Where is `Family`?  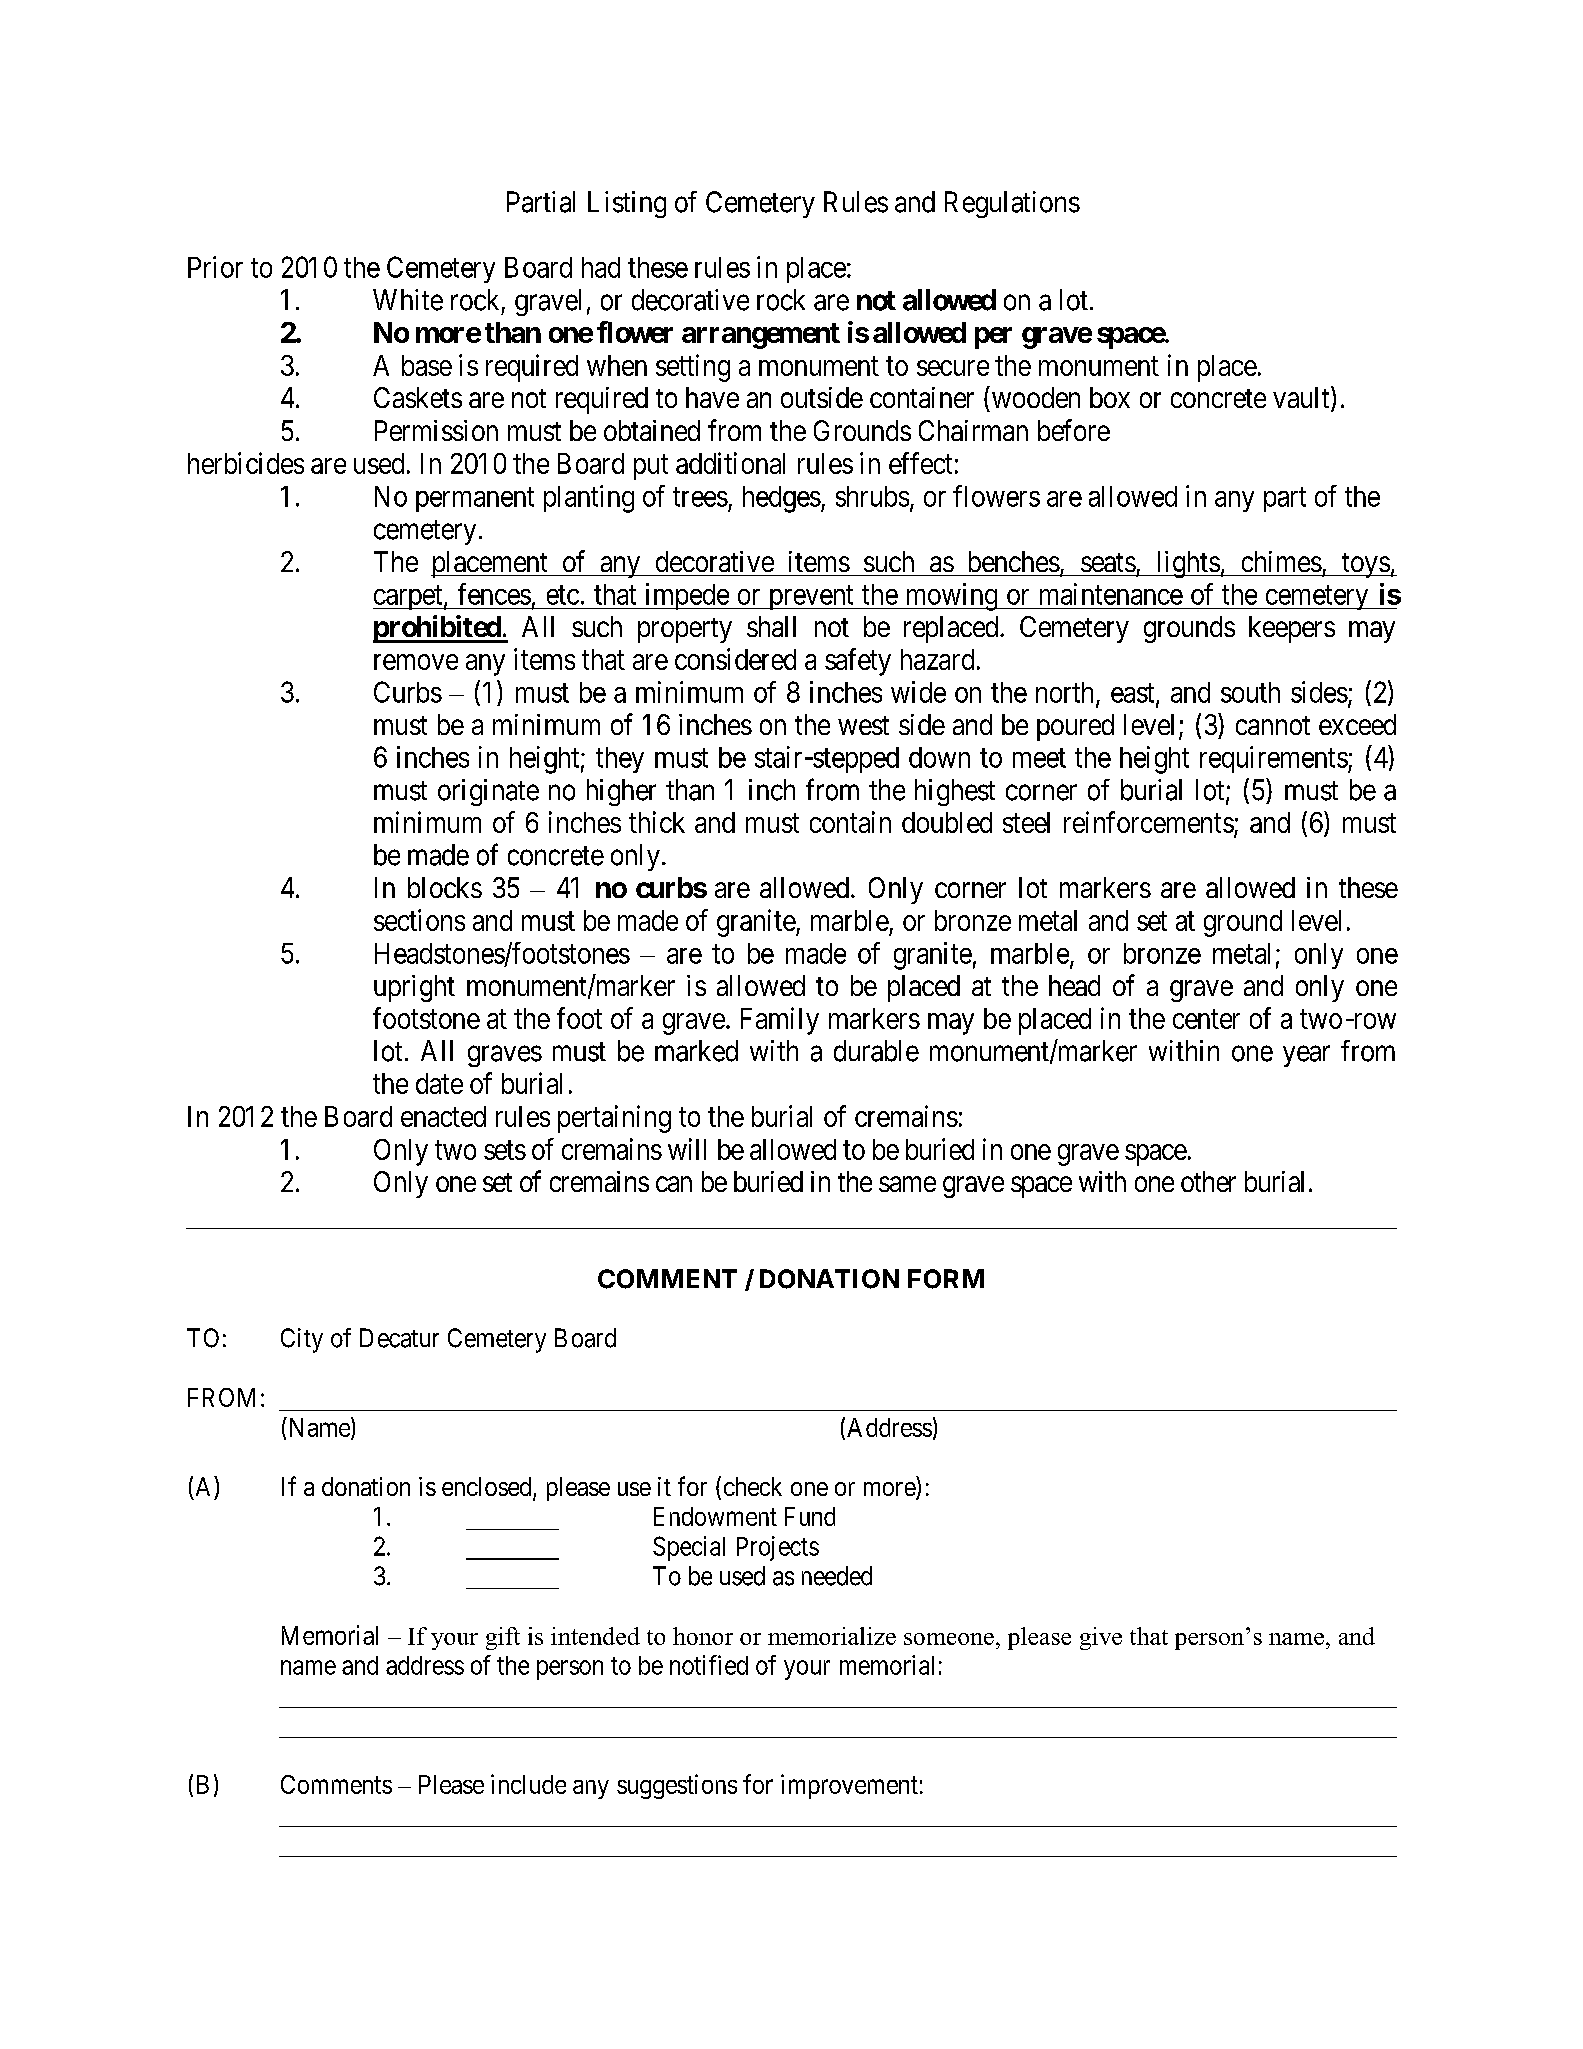
Family is located at coordinates (780, 1021).
